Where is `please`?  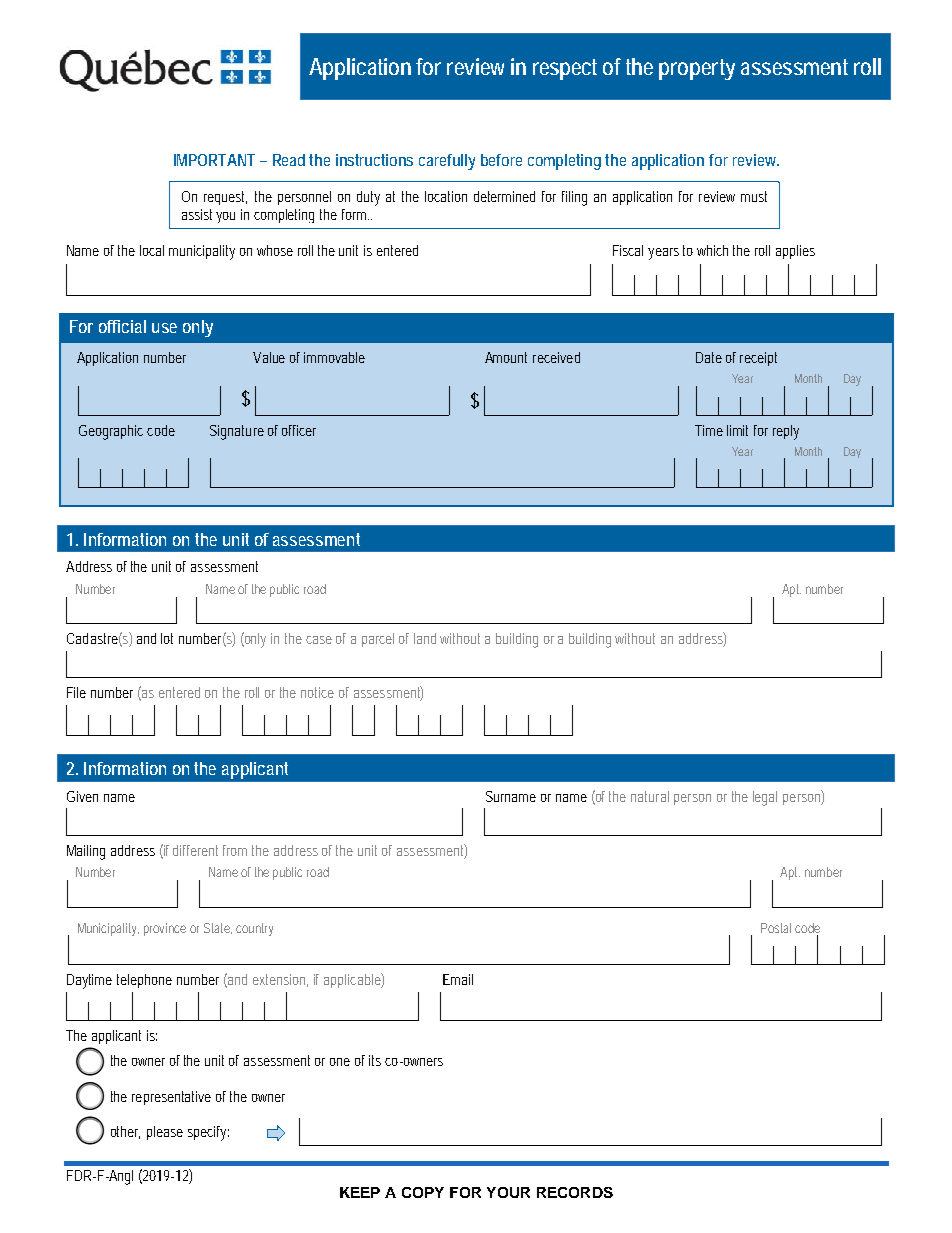
please is located at coordinates (165, 1133).
